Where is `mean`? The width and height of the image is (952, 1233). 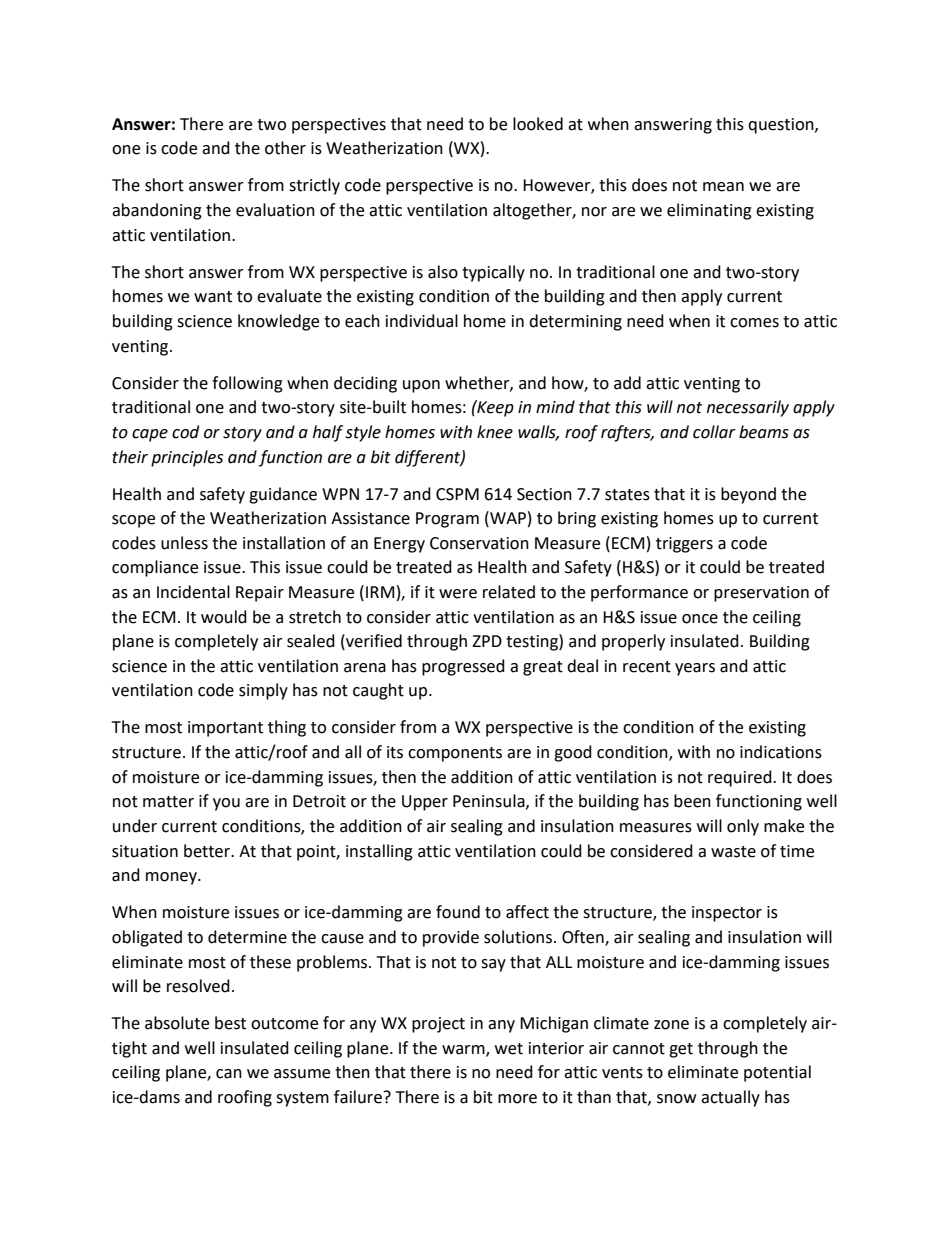 mean is located at coordinates (723, 187).
